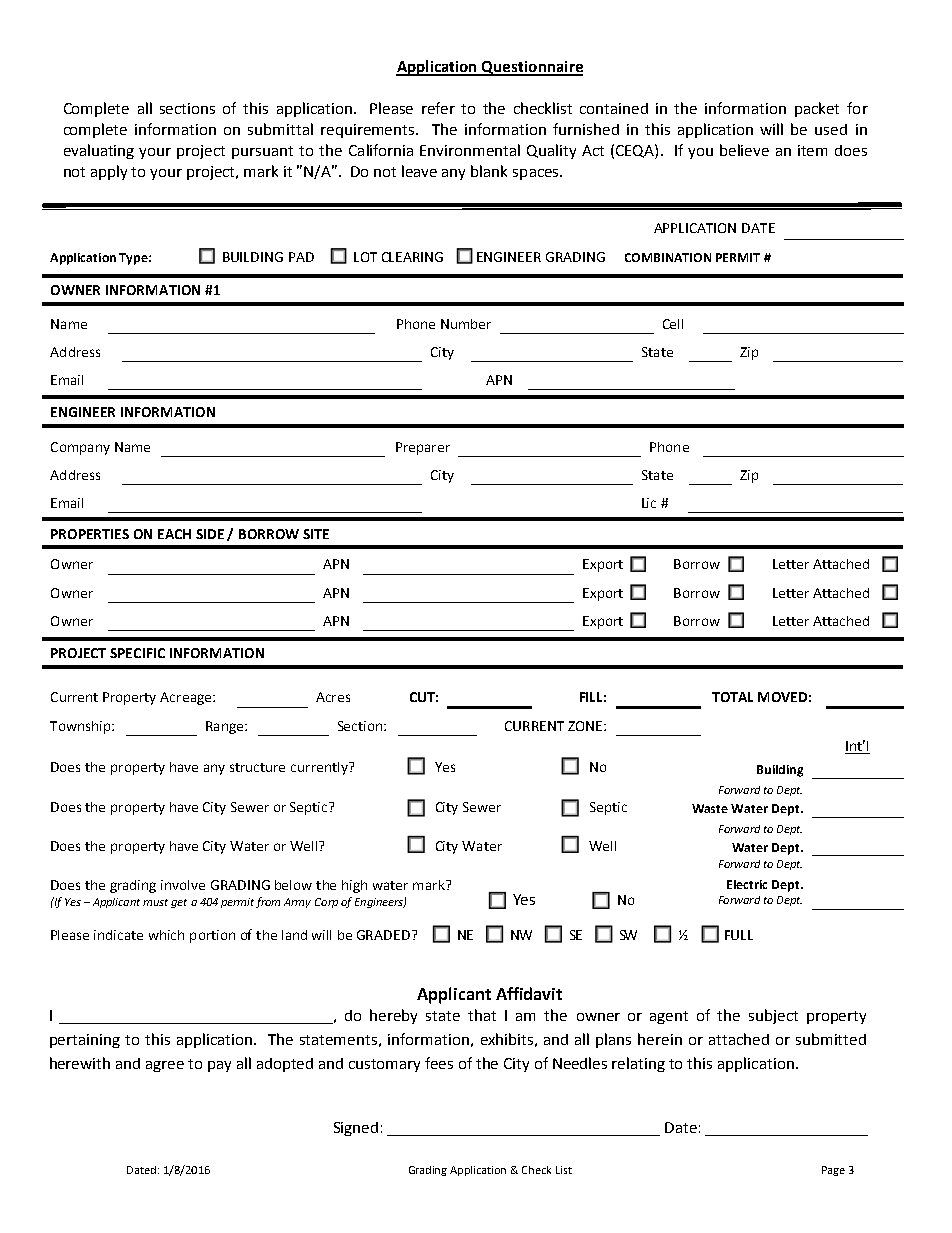  I want to click on TOTAL, so click(732, 697).
